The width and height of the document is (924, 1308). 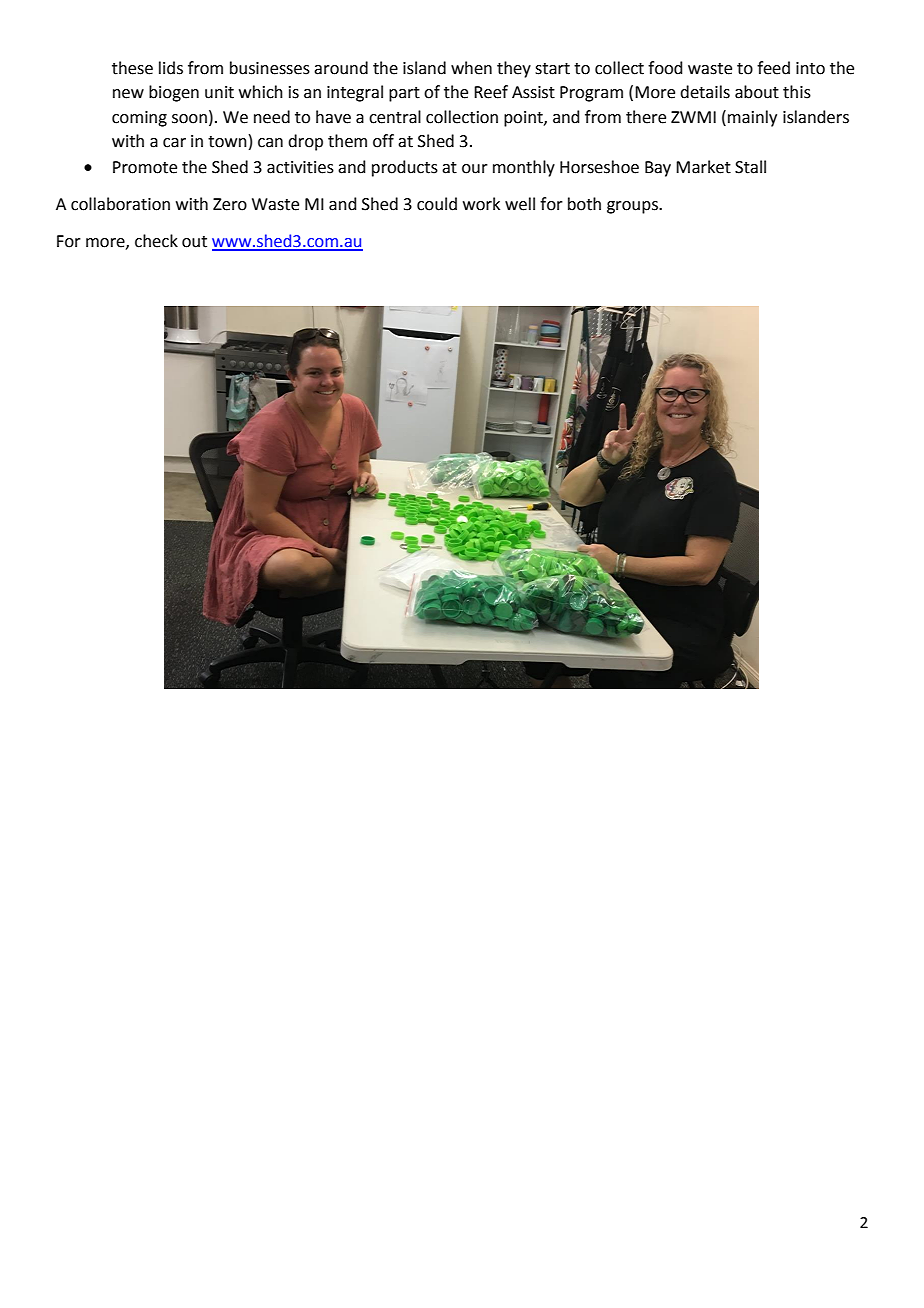 I want to click on lids, so click(x=171, y=68).
